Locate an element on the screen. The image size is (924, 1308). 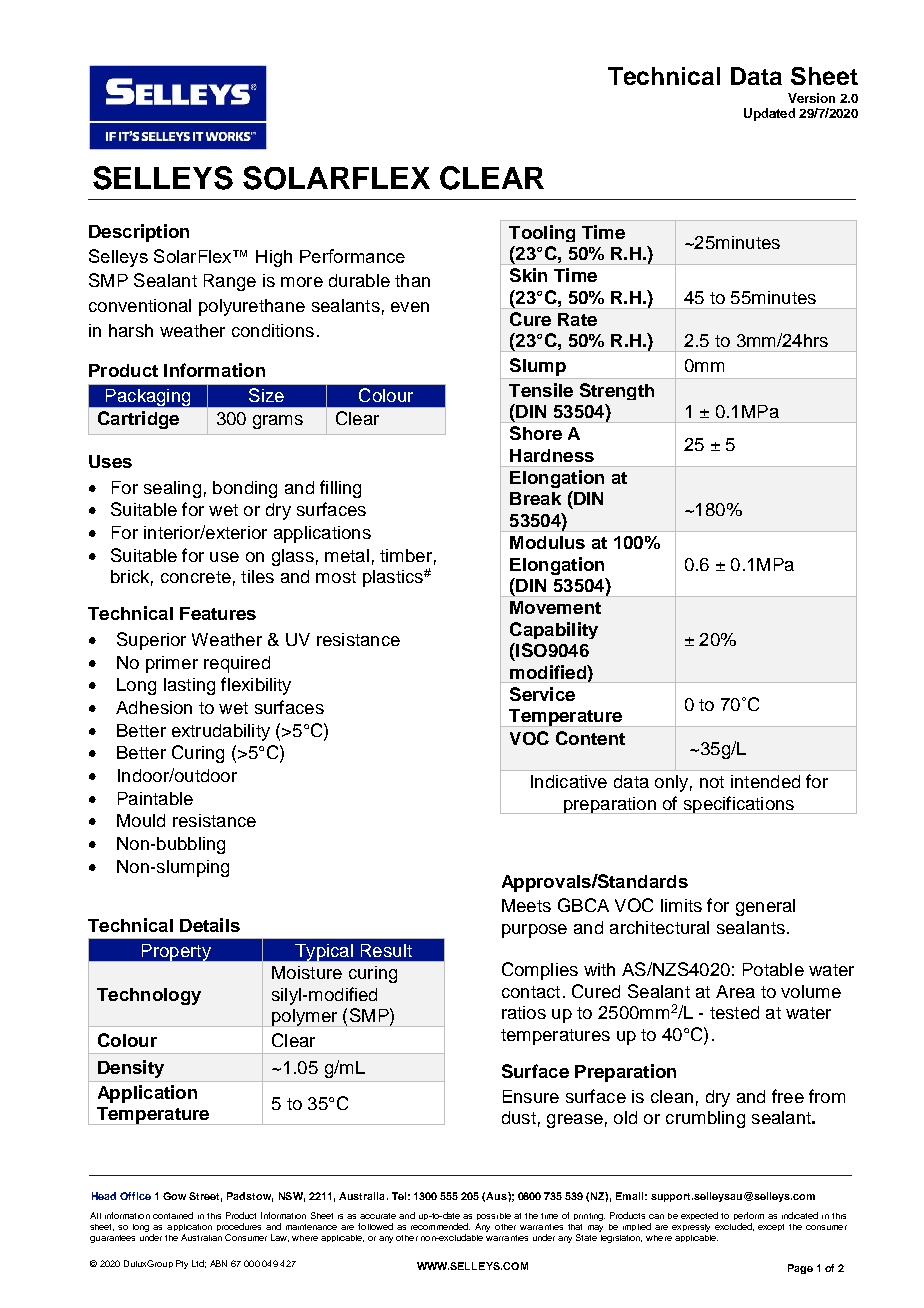
Version is located at coordinates (811, 98).
